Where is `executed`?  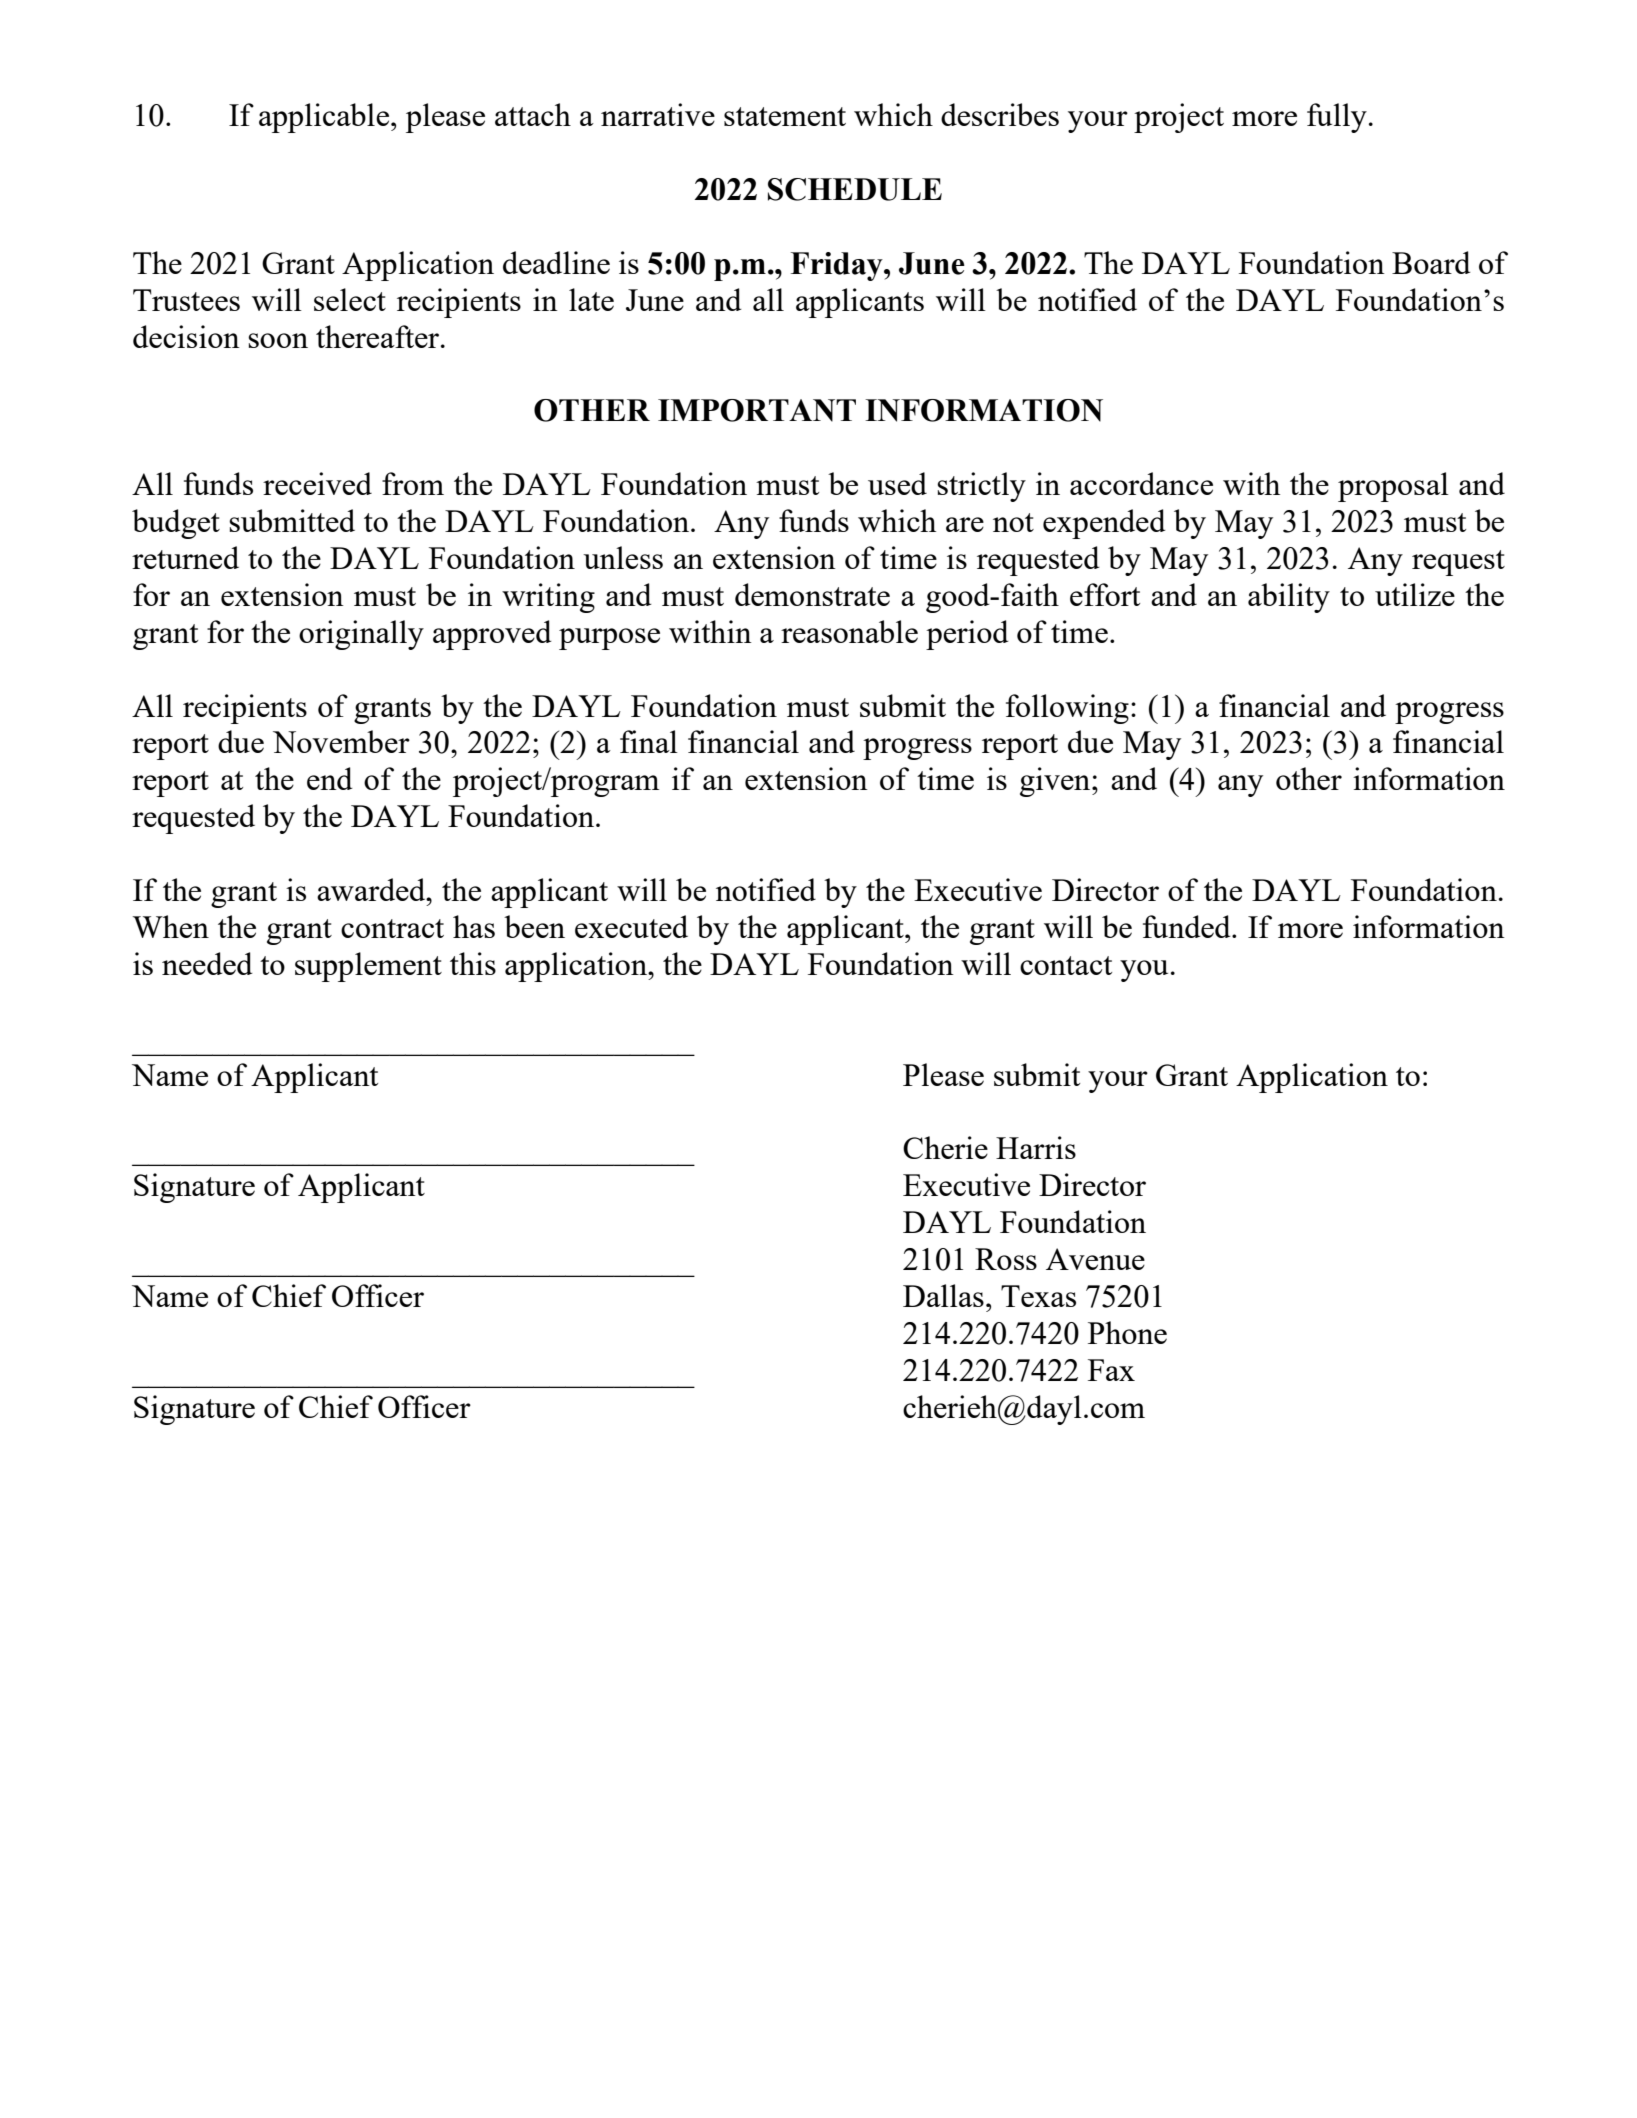
executed is located at coordinates (631, 926).
